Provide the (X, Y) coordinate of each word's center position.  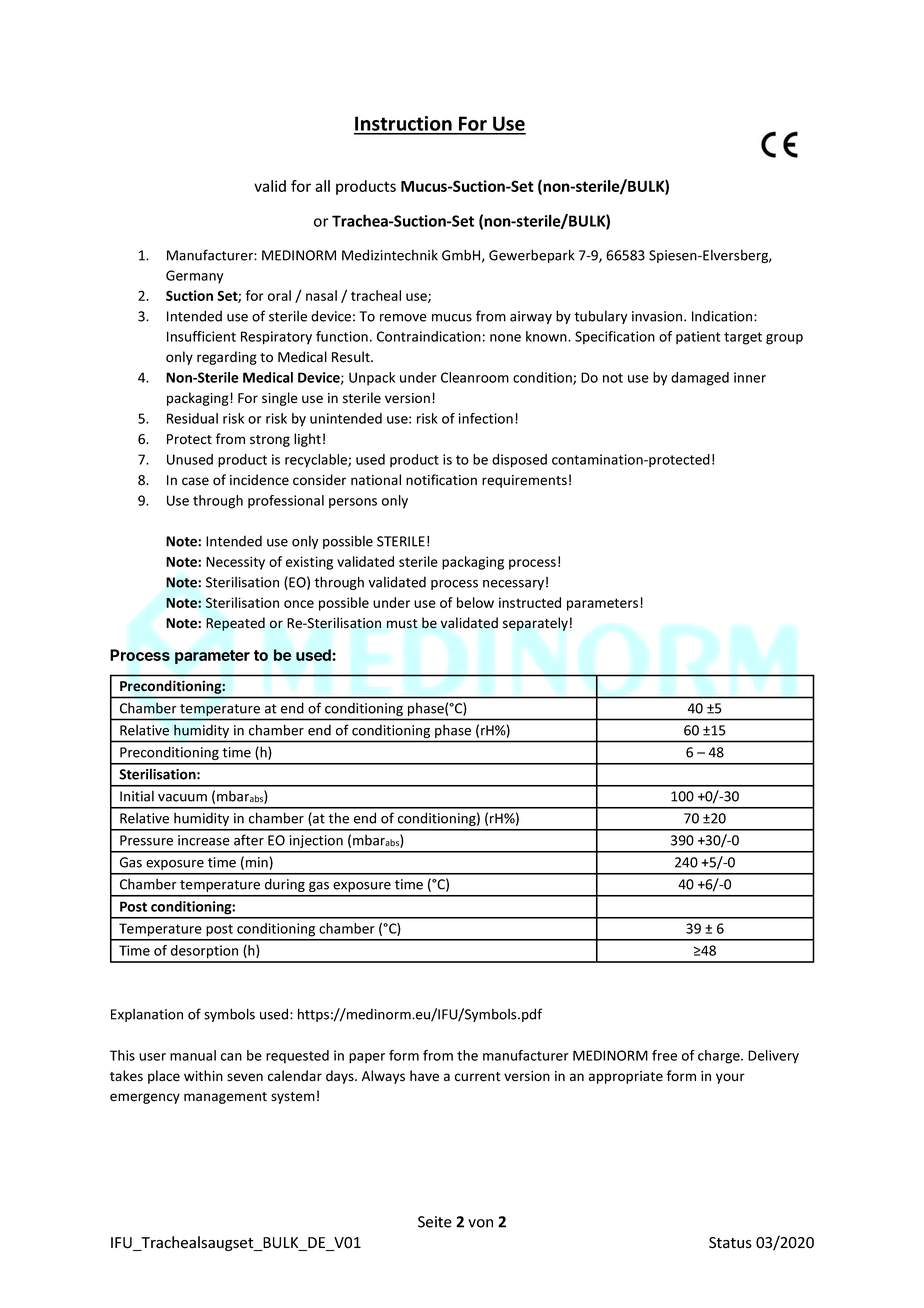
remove (403, 318)
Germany (194, 277)
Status (730, 1243)
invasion (658, 316)
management (225, 1098)
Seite (435, 1222)
